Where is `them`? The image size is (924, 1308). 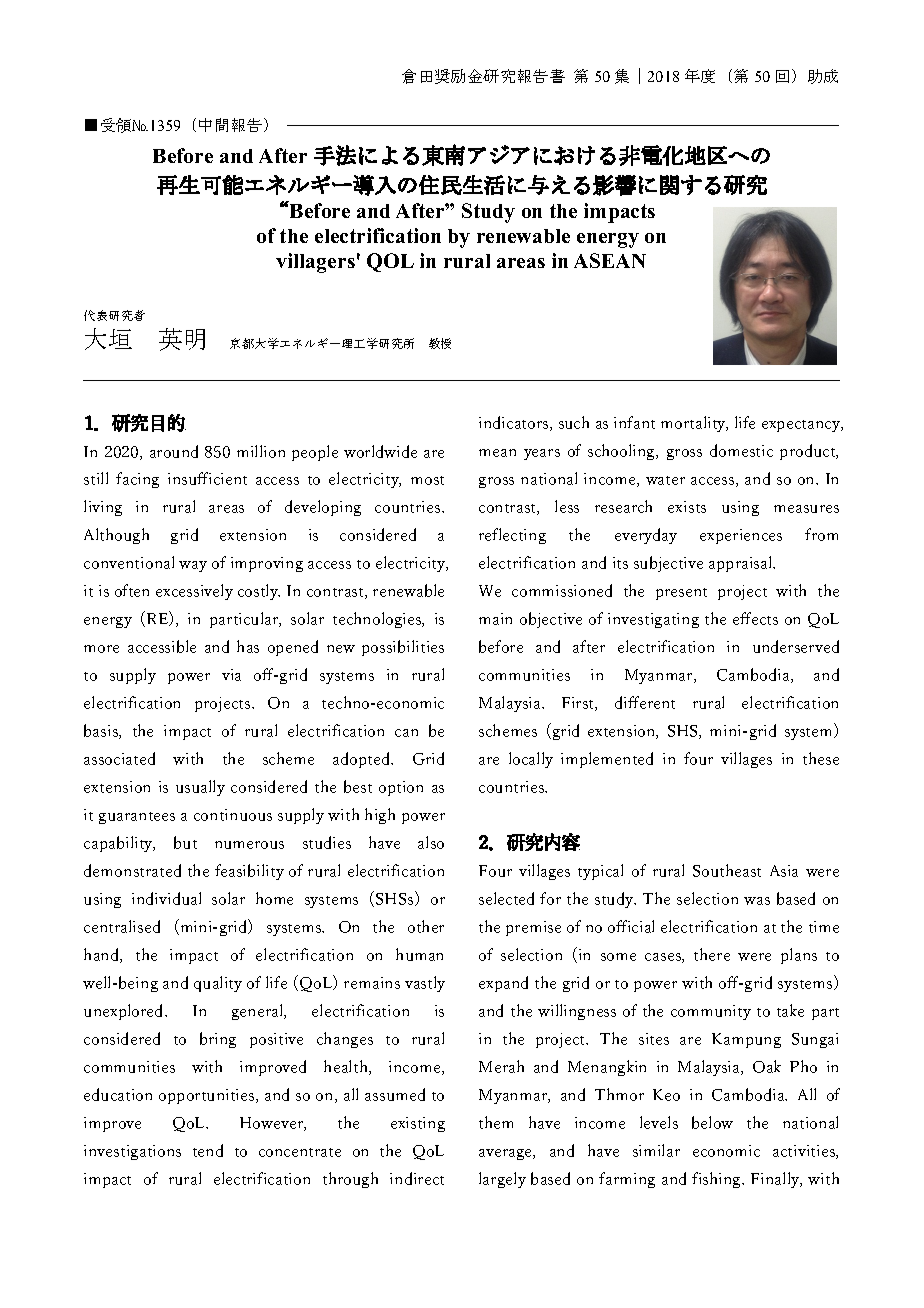
them is located at coordinates (496, 1122).
